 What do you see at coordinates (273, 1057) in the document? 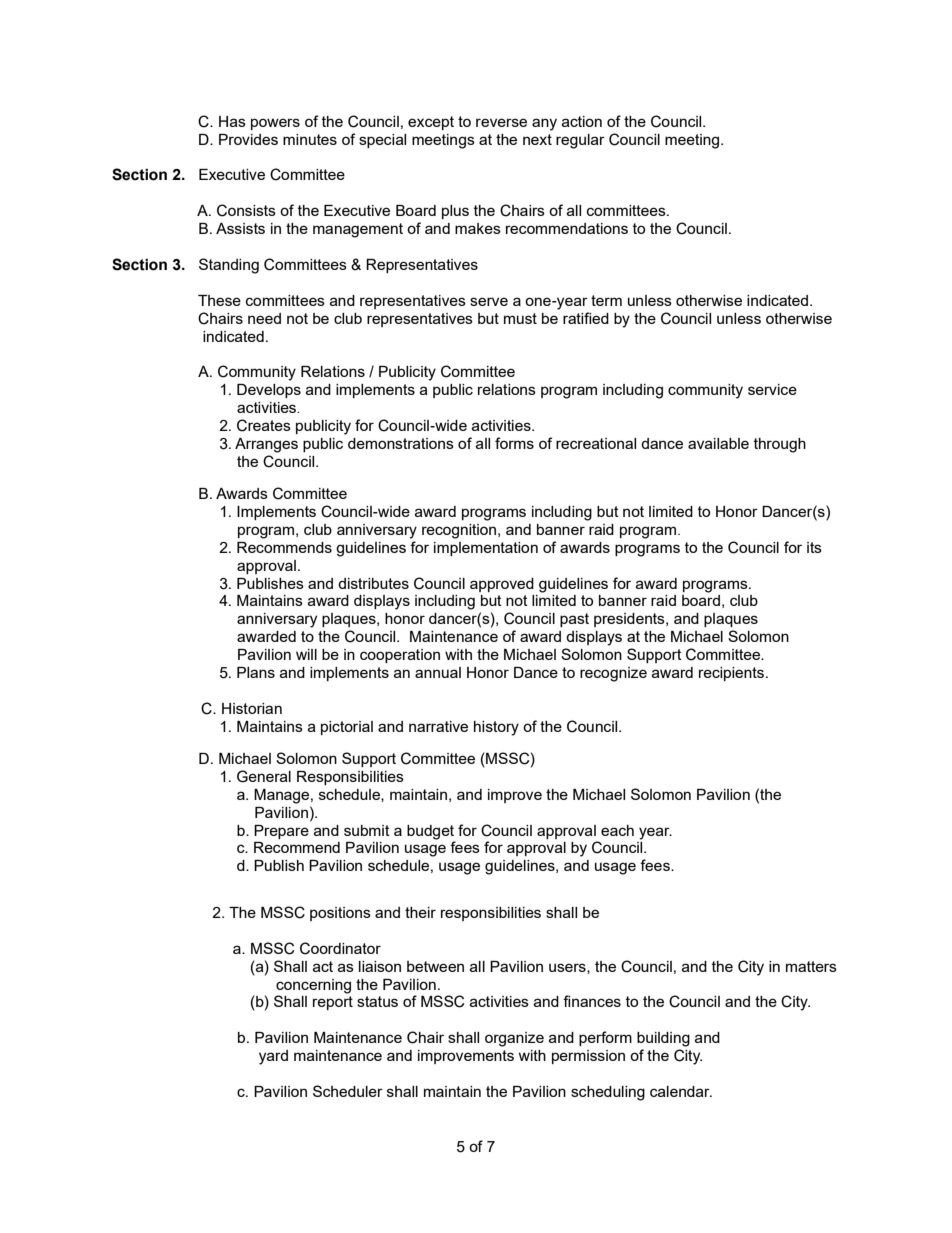
I see `yard` at bounding box center [273, 1057].
